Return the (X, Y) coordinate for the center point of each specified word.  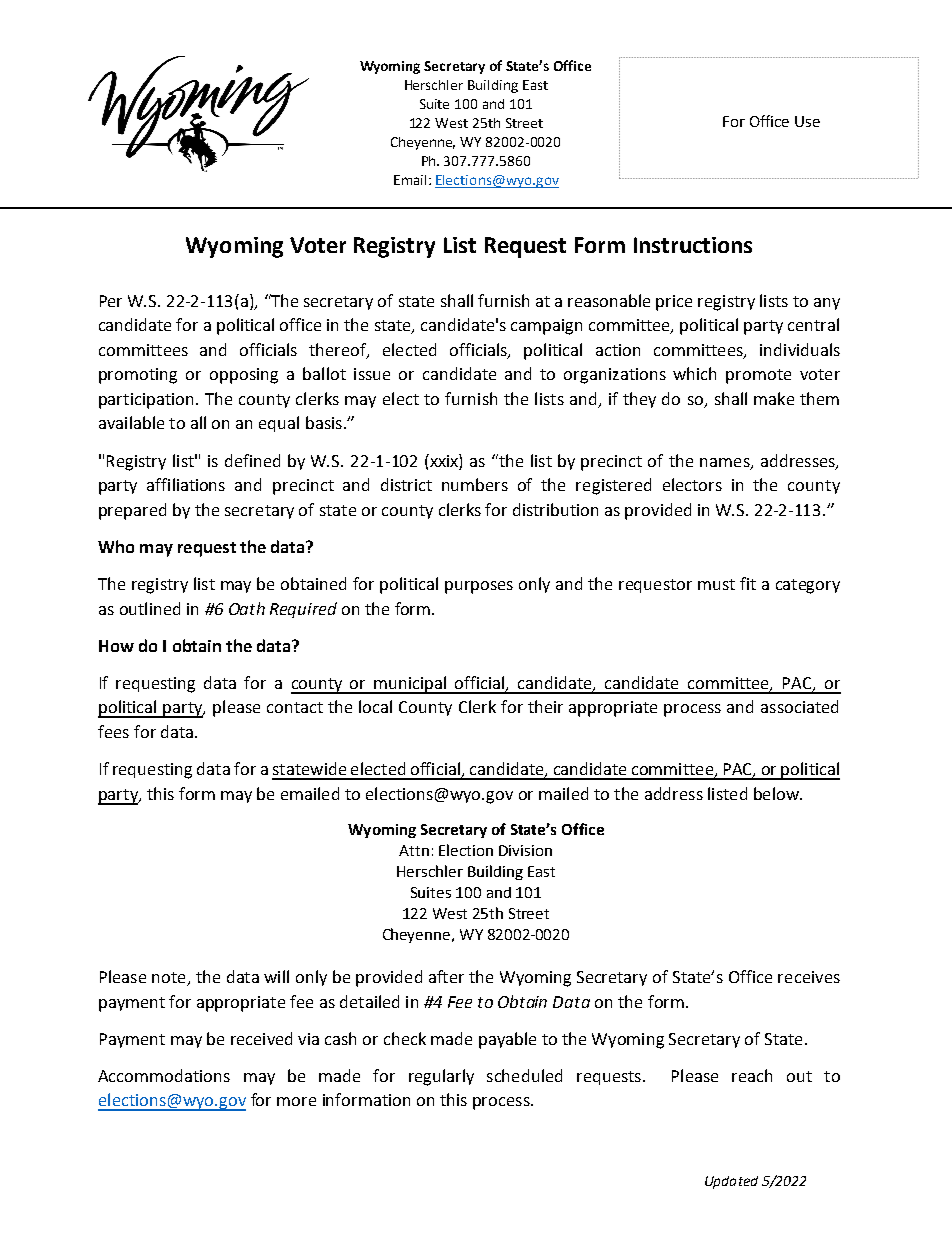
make (774, 398)
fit (748, 583)
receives (809, 977)
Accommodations (164, 1075)
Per (111, 301)
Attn (414, 850)
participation (146, 401)
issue (372, 374)
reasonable (609, 300)
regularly (441, 1077)
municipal (410, 685)
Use (807, 121)
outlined (150, 608)
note (170, 979)
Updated (731, 1182)
